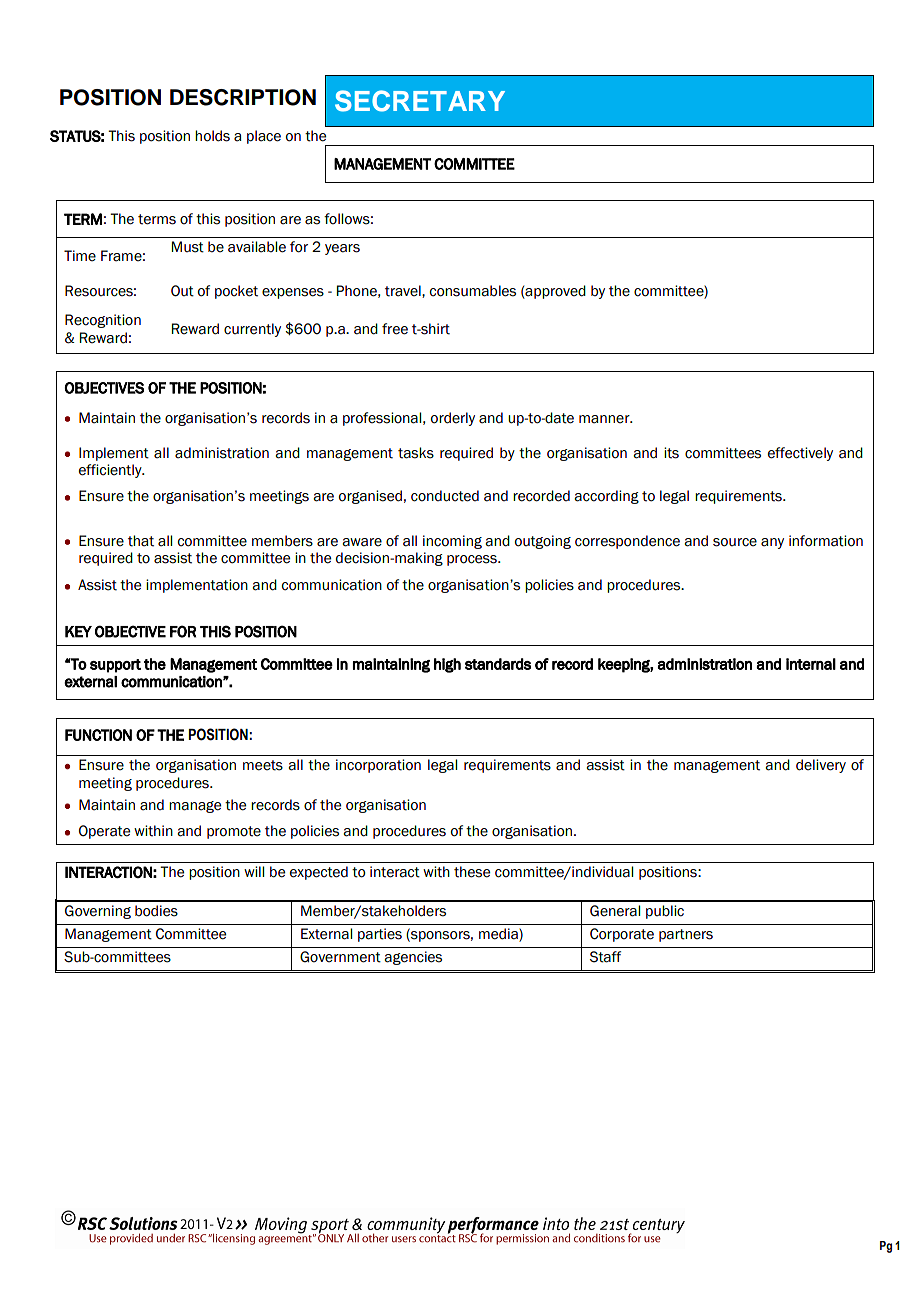 The height and width of the screenshot is (1308, 924). I want to click on consumables, so click(473, 291).
